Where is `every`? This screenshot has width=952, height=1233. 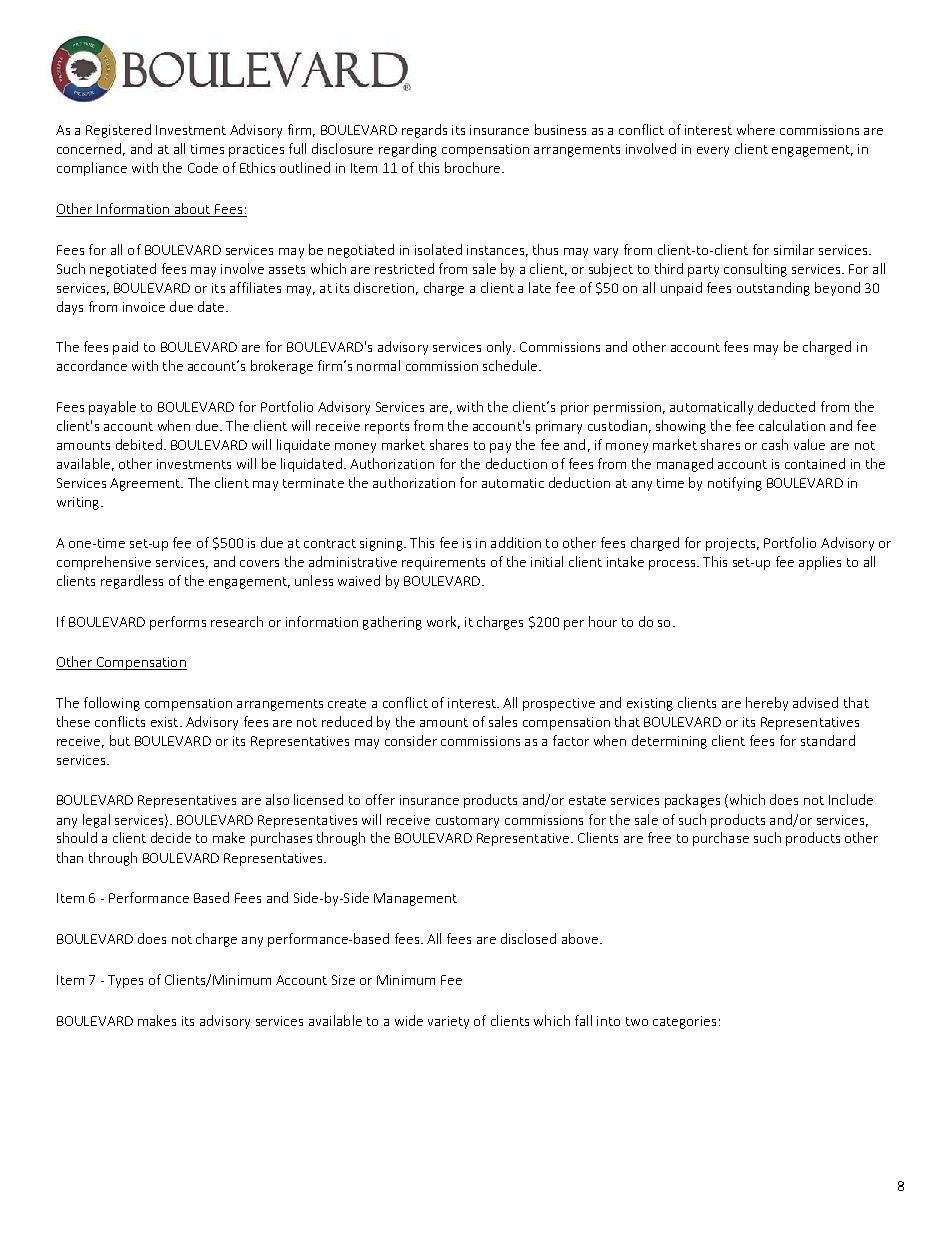 every is located at coordinates (713, 152).
